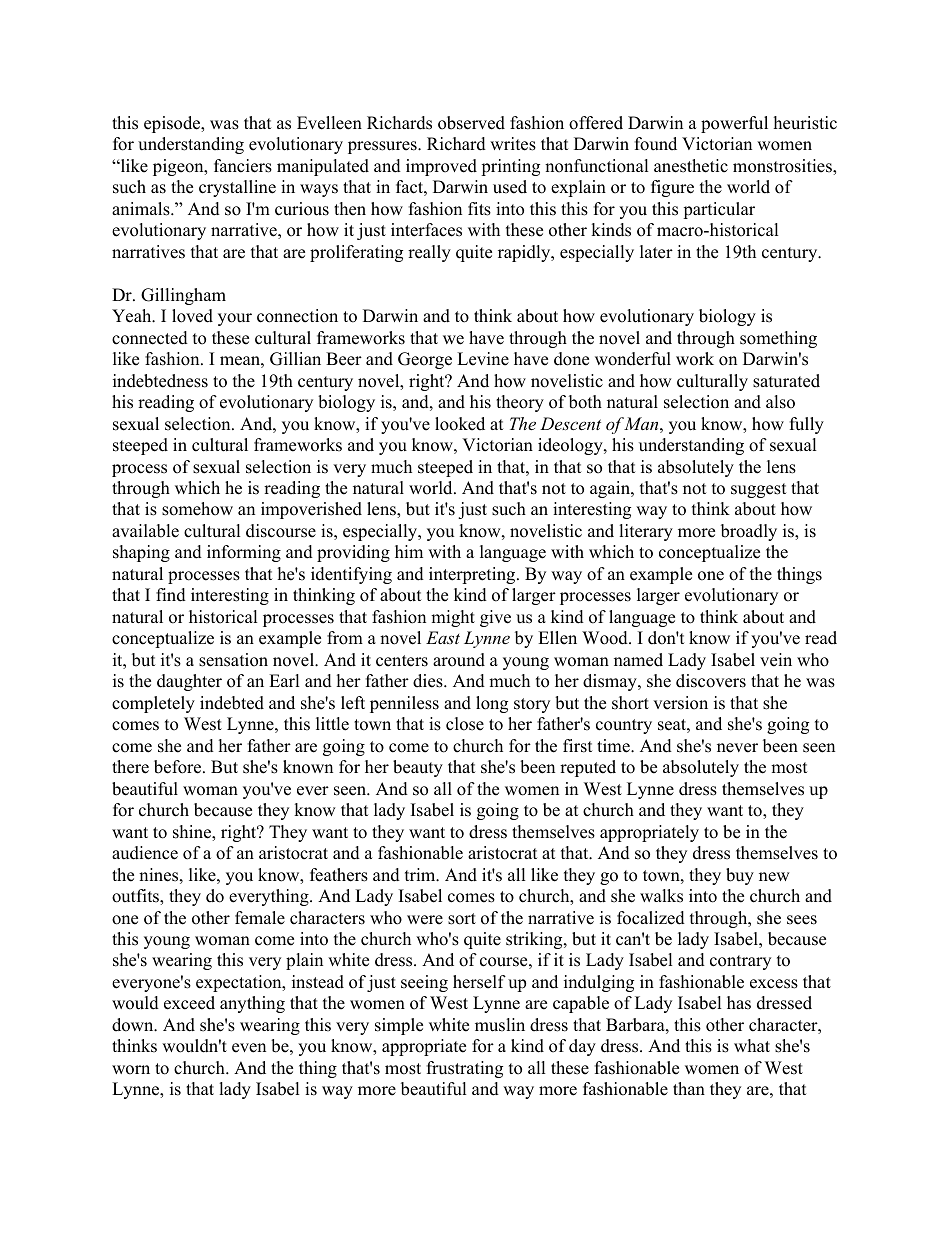  Describe the element at coordinates (465, 1069) in the page. I see `frustrating` at that location.
